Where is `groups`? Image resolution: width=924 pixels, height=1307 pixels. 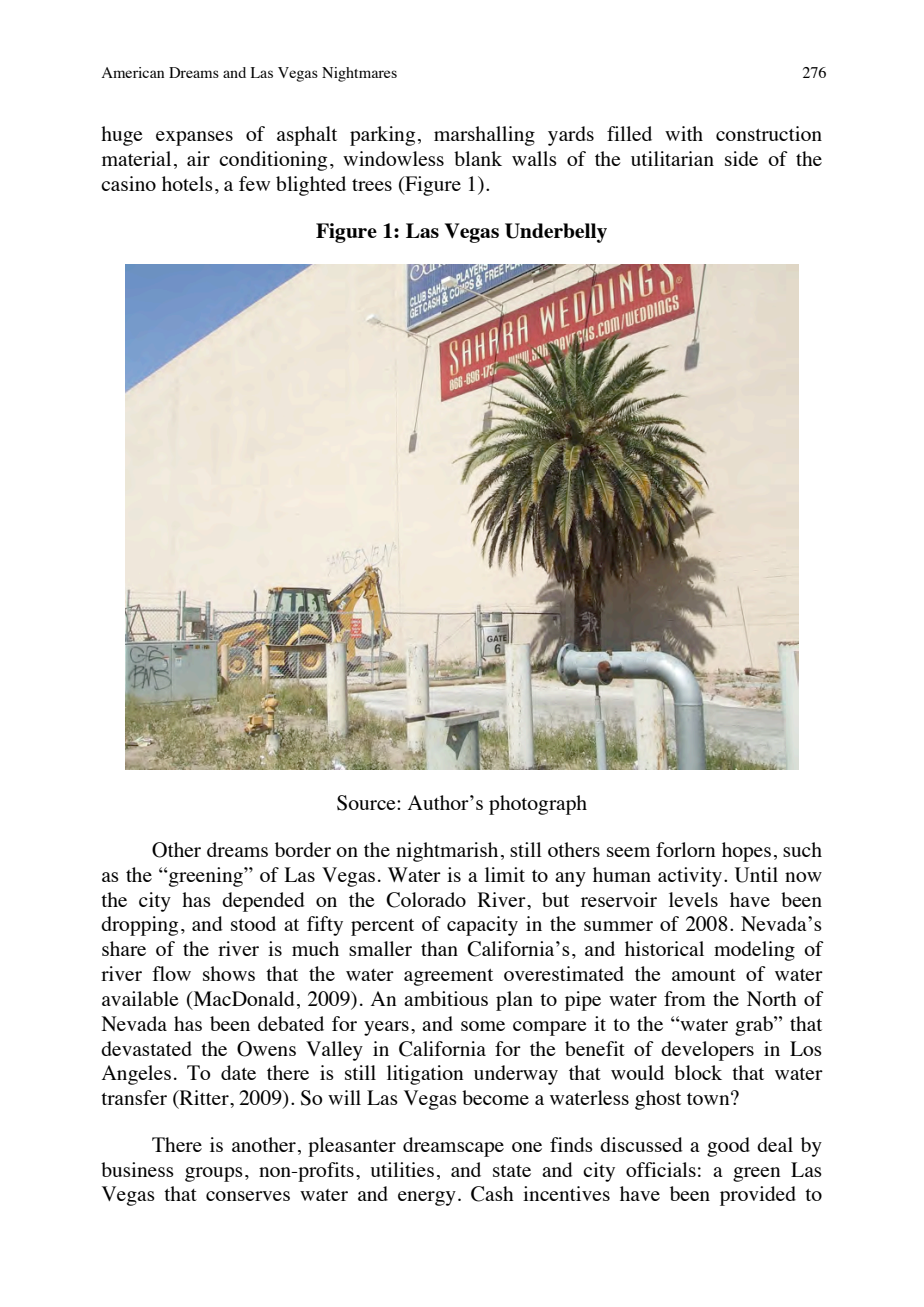 groups is located at coordinates (214, 1174).
